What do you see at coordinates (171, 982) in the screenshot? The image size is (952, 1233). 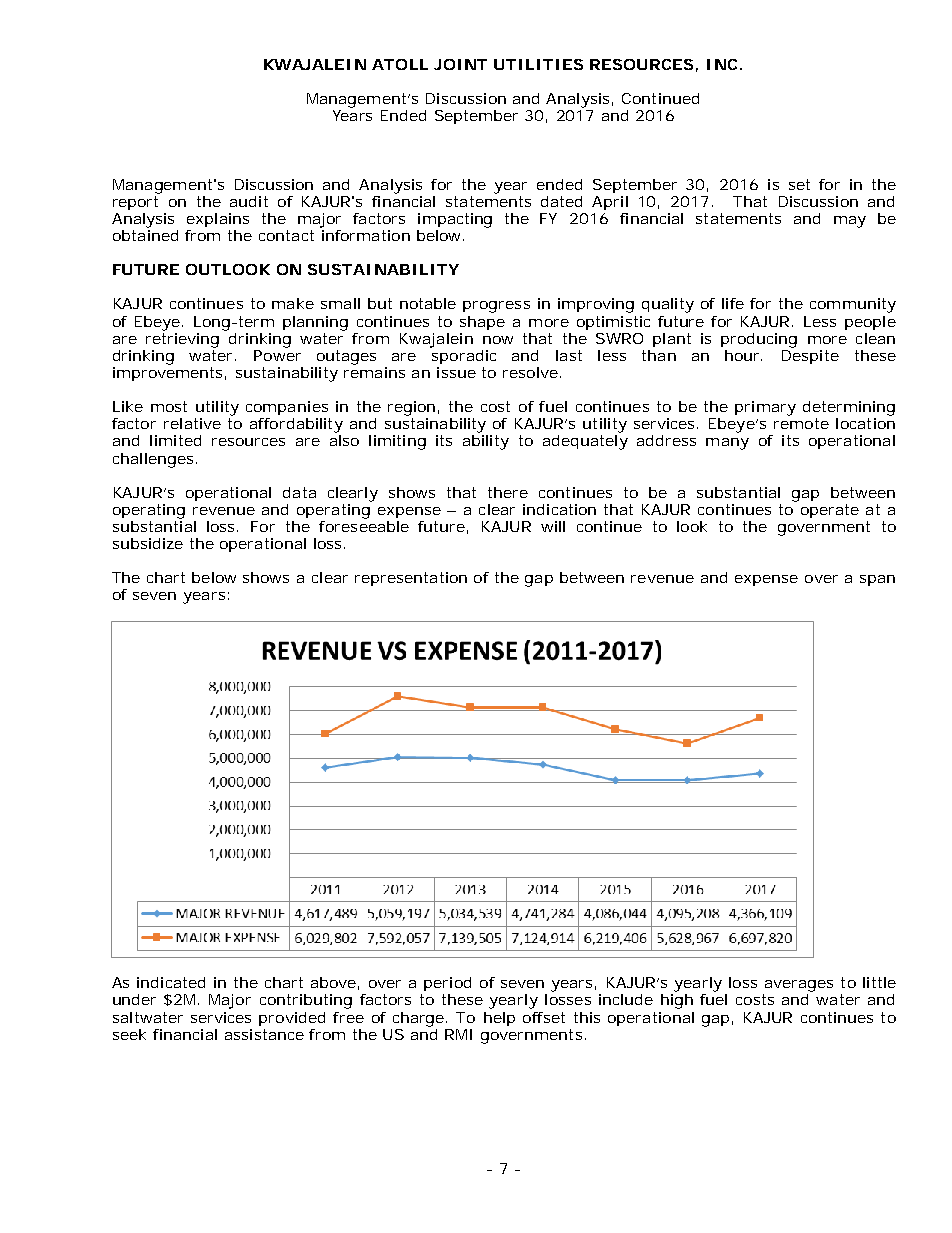 I see `indicated` at bounding box center [171, 982].
